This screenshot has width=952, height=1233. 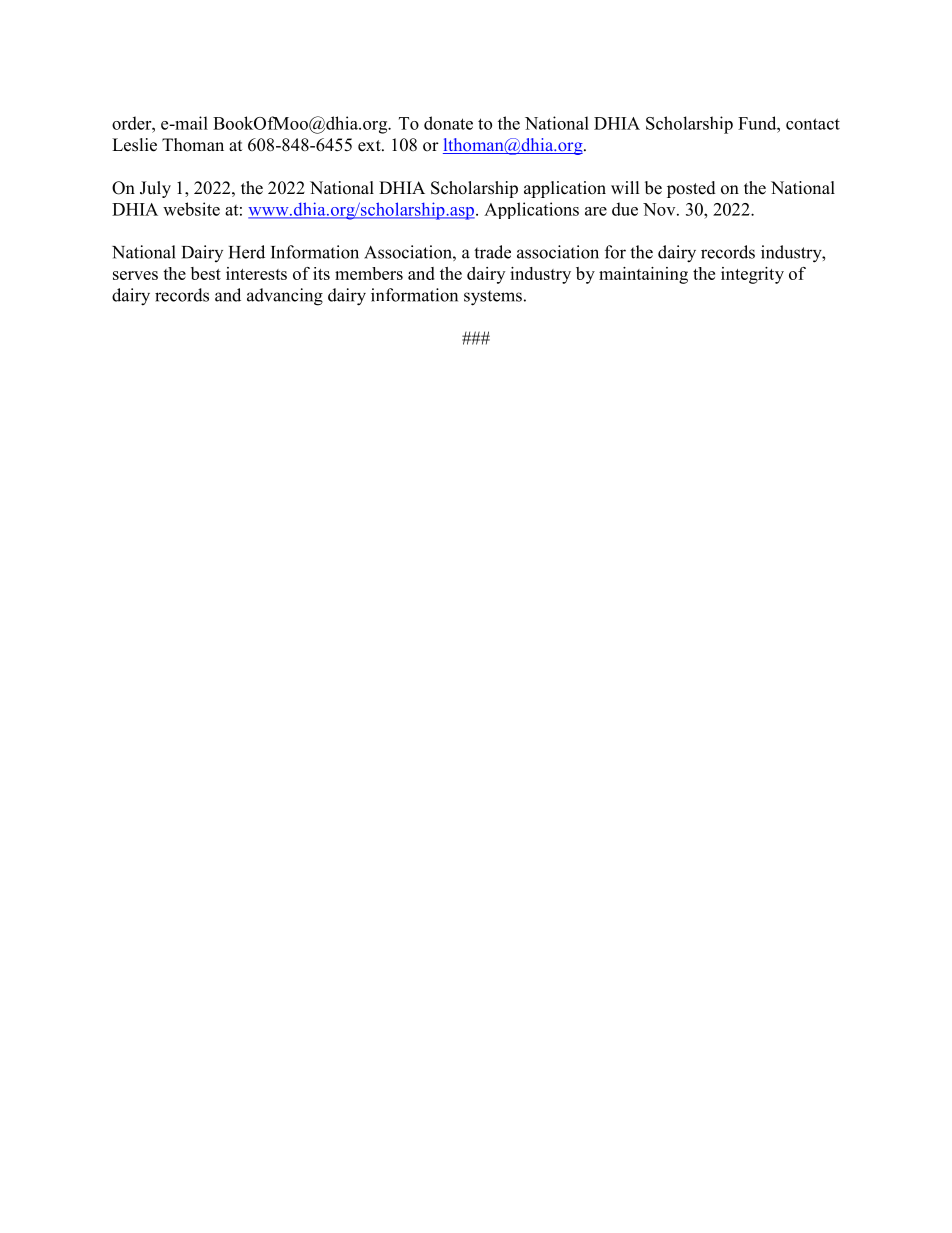 I want to click on donate, so click(x=448, y=123).
